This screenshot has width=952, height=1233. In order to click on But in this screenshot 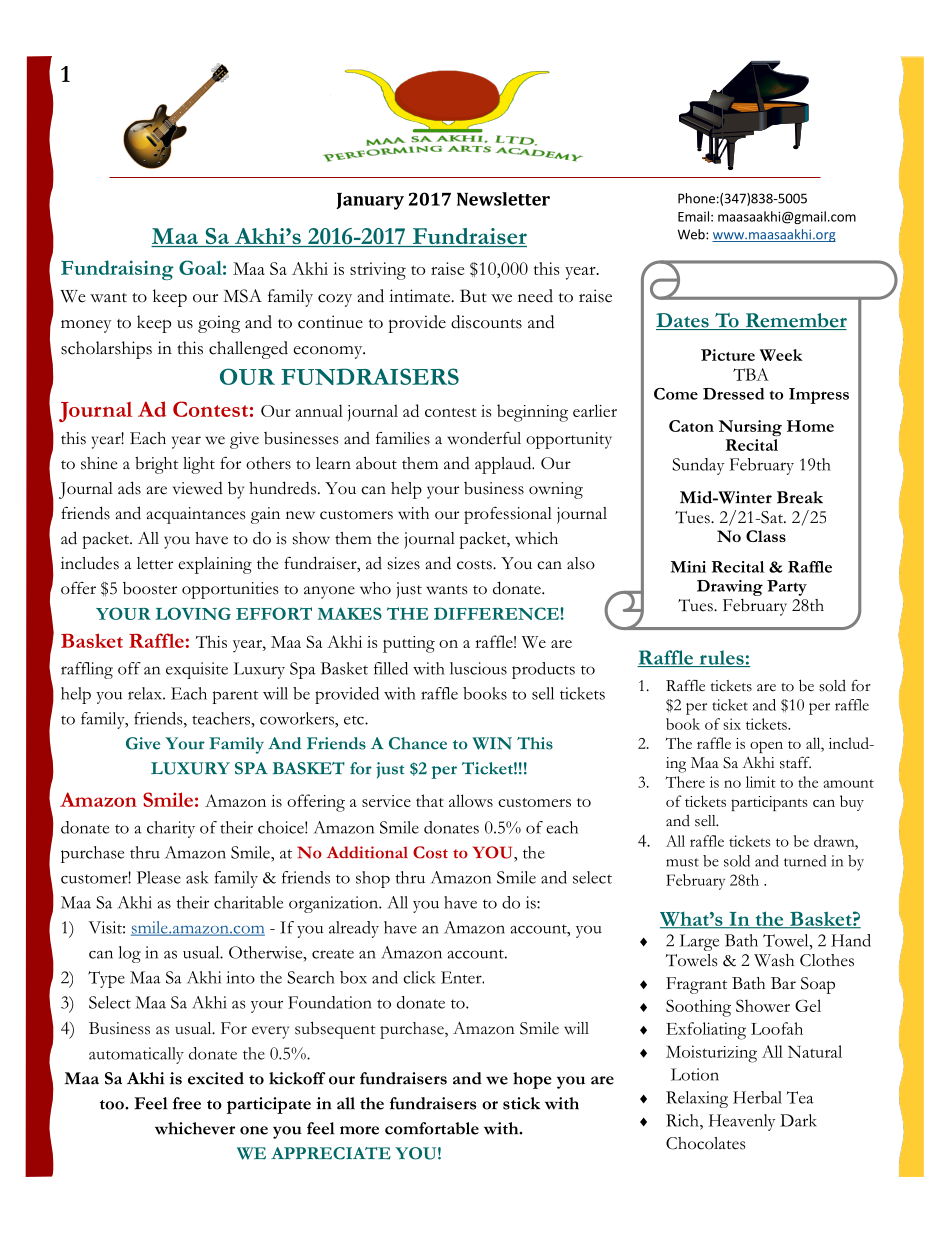, I will do `click(473, 295)`.
